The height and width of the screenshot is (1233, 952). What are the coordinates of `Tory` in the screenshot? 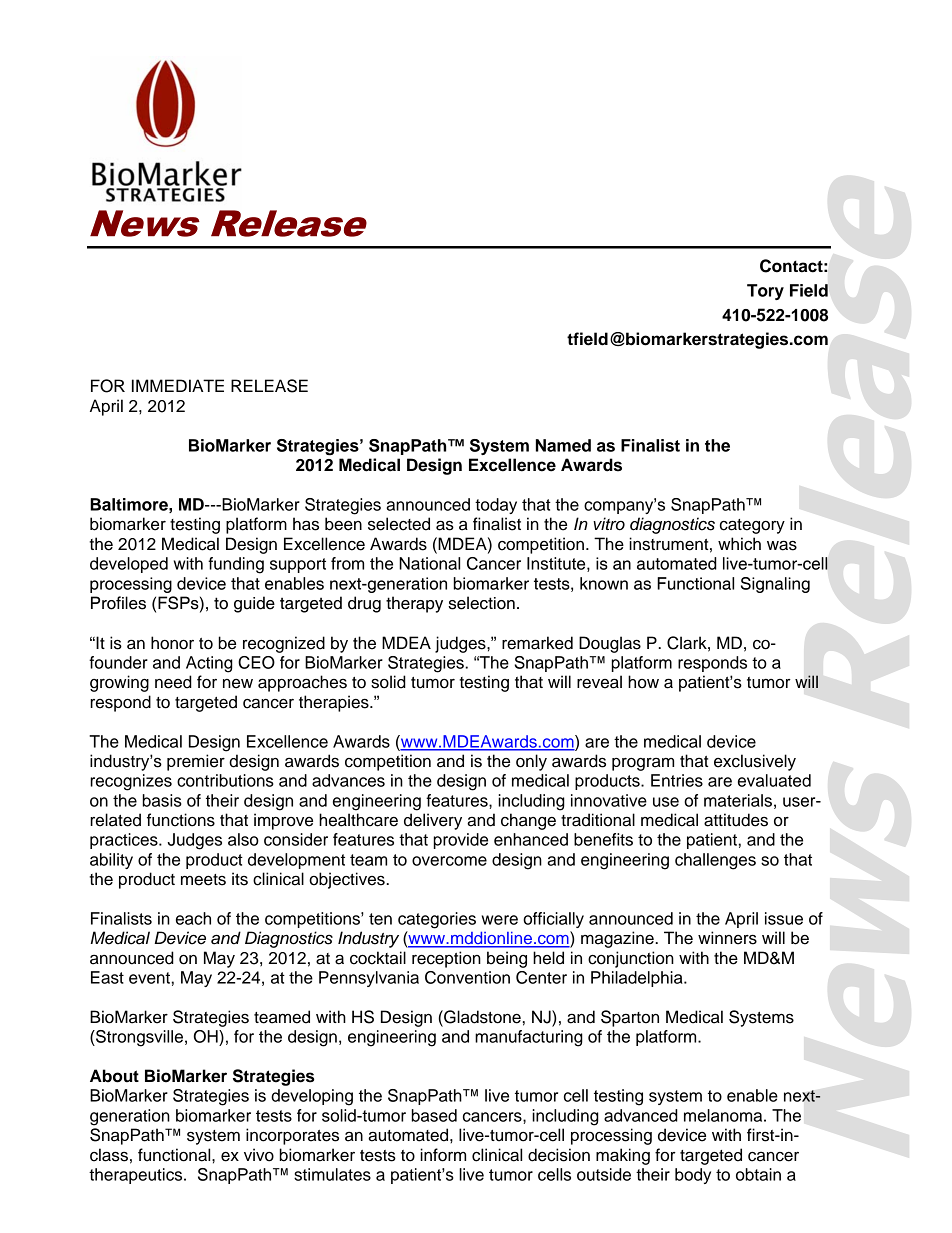 It's located at (765, 292).
